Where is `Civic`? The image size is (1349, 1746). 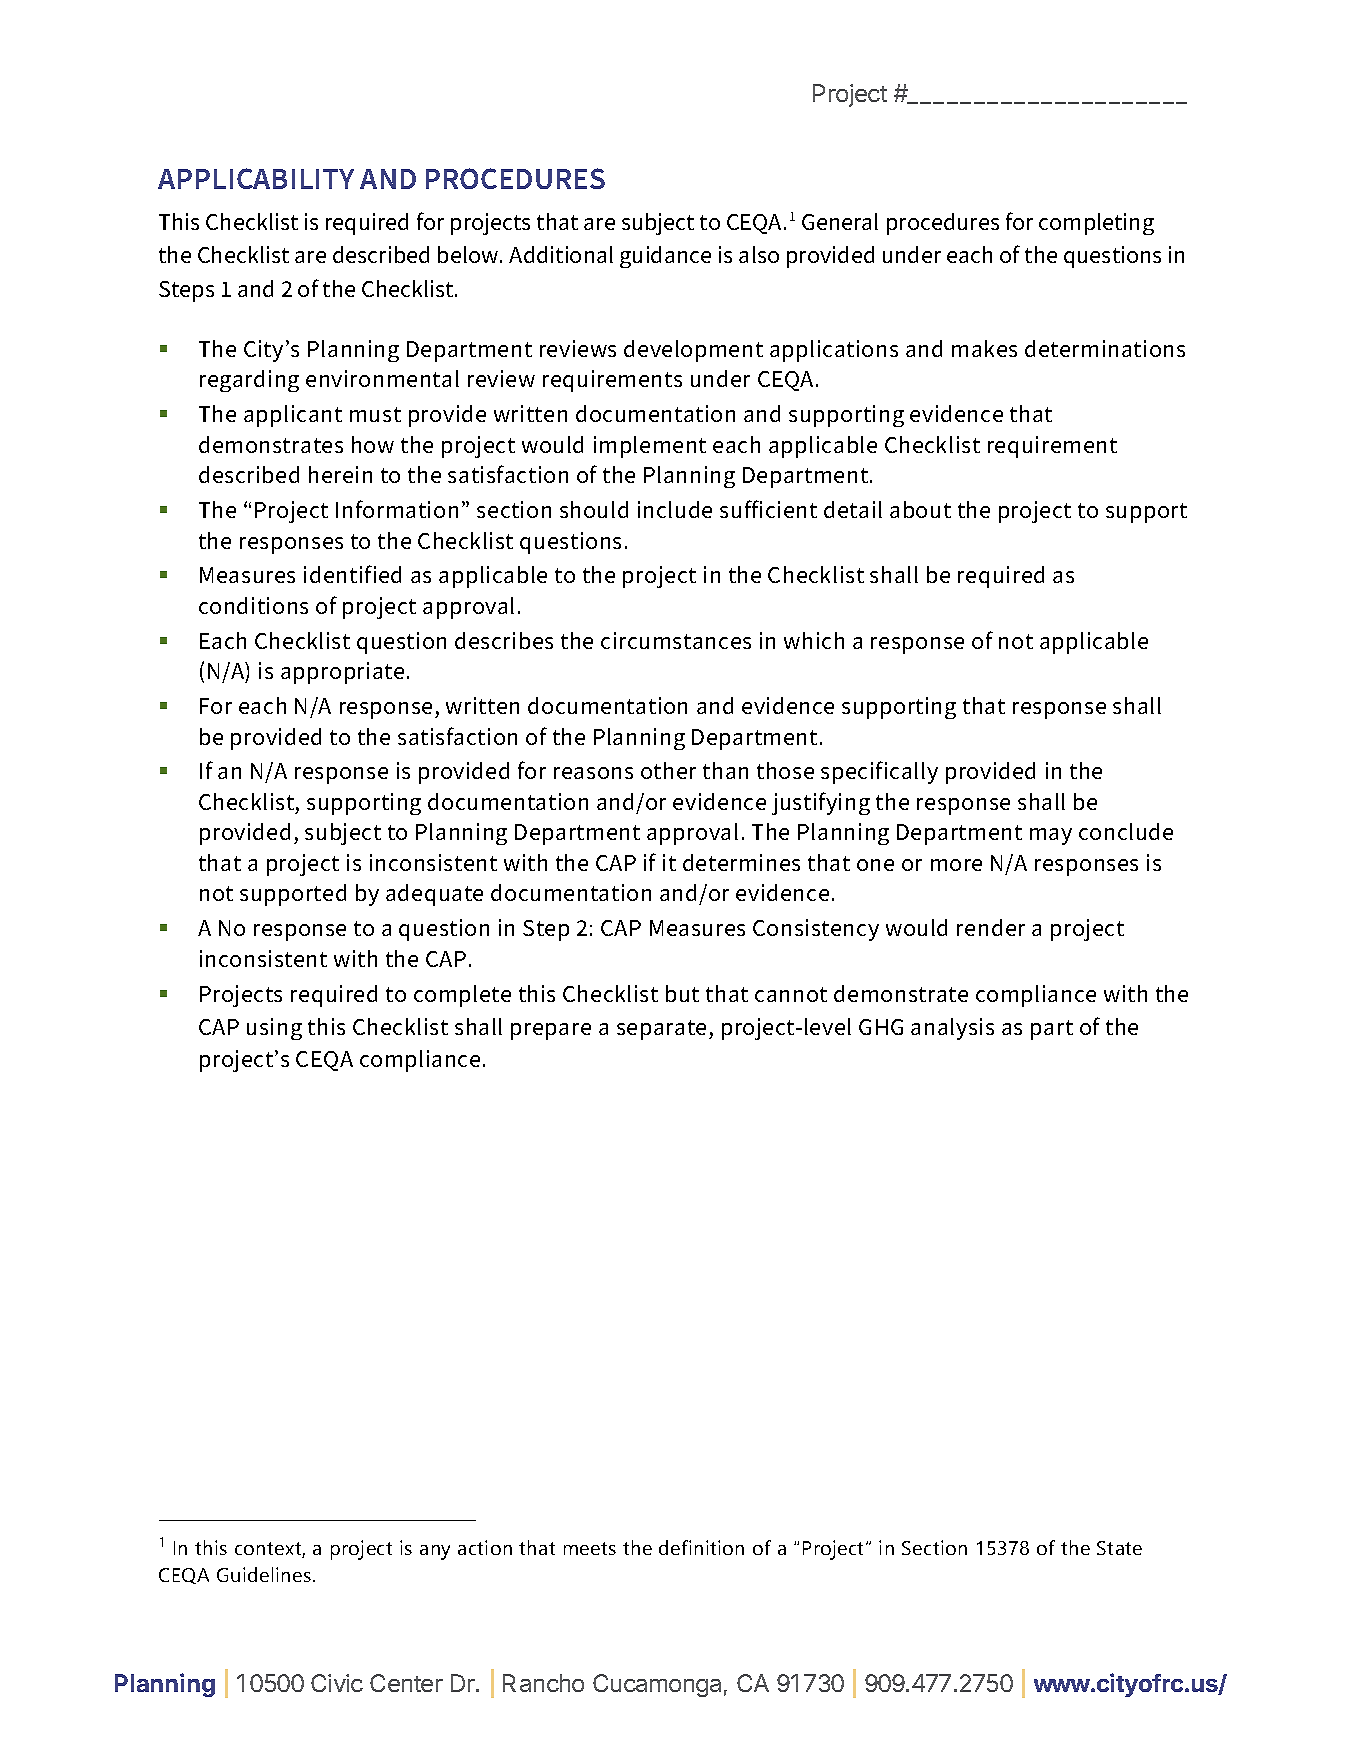
Civic is located at coordinates (337, 1683).
